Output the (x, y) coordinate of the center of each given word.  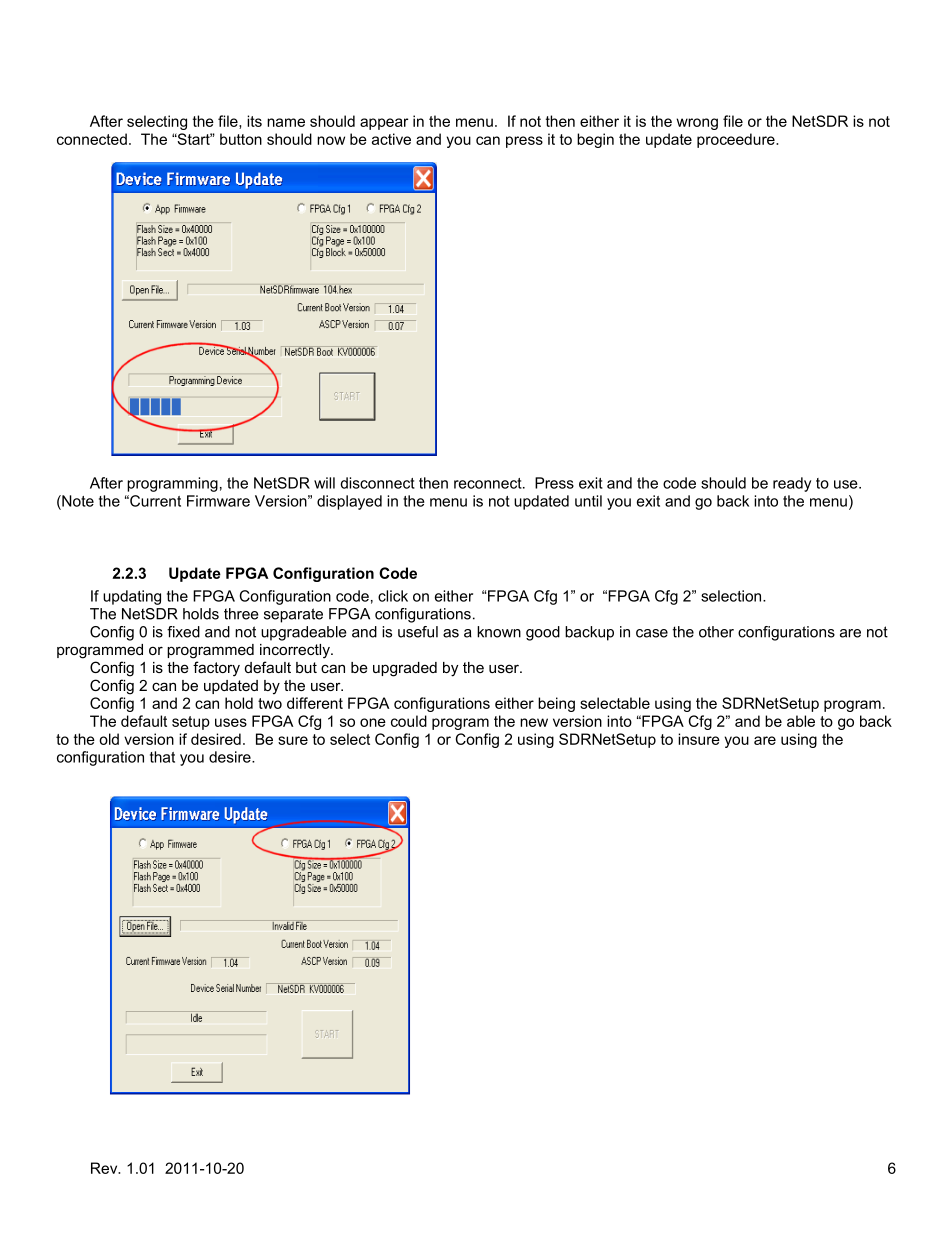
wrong (697, 124)
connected (92, 139)
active (391, 139)
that (162, 757)
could (409, 721)
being (556, 704)
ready (792, 484)
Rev (105, 1168)
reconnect (489, 483)
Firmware (218, 501)
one (373, 722)
